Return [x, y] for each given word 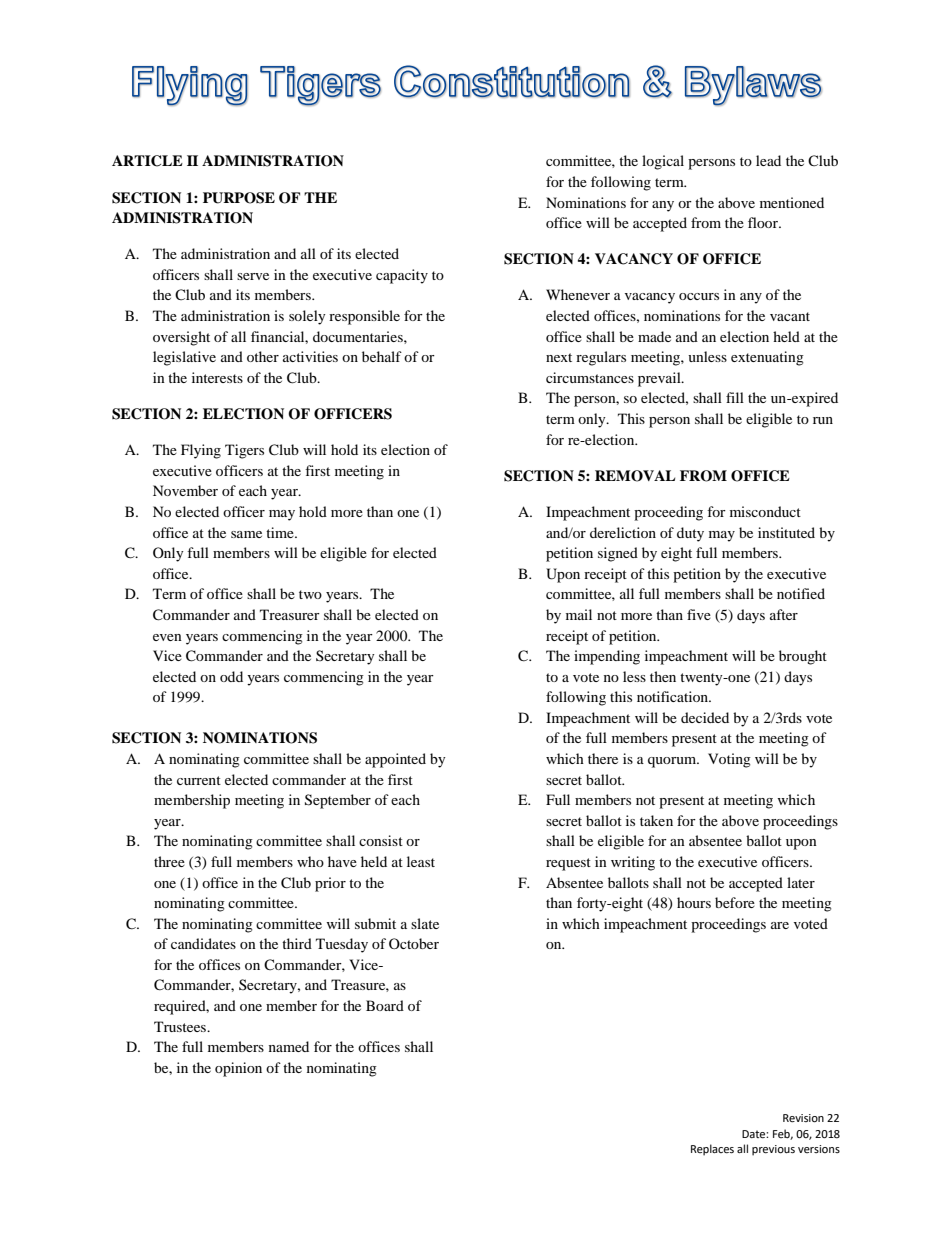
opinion [238, 1069]
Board [385, 1005]
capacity [402, 276]
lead [768, 160]
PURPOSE [239, 198]
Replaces [712, 1150]
